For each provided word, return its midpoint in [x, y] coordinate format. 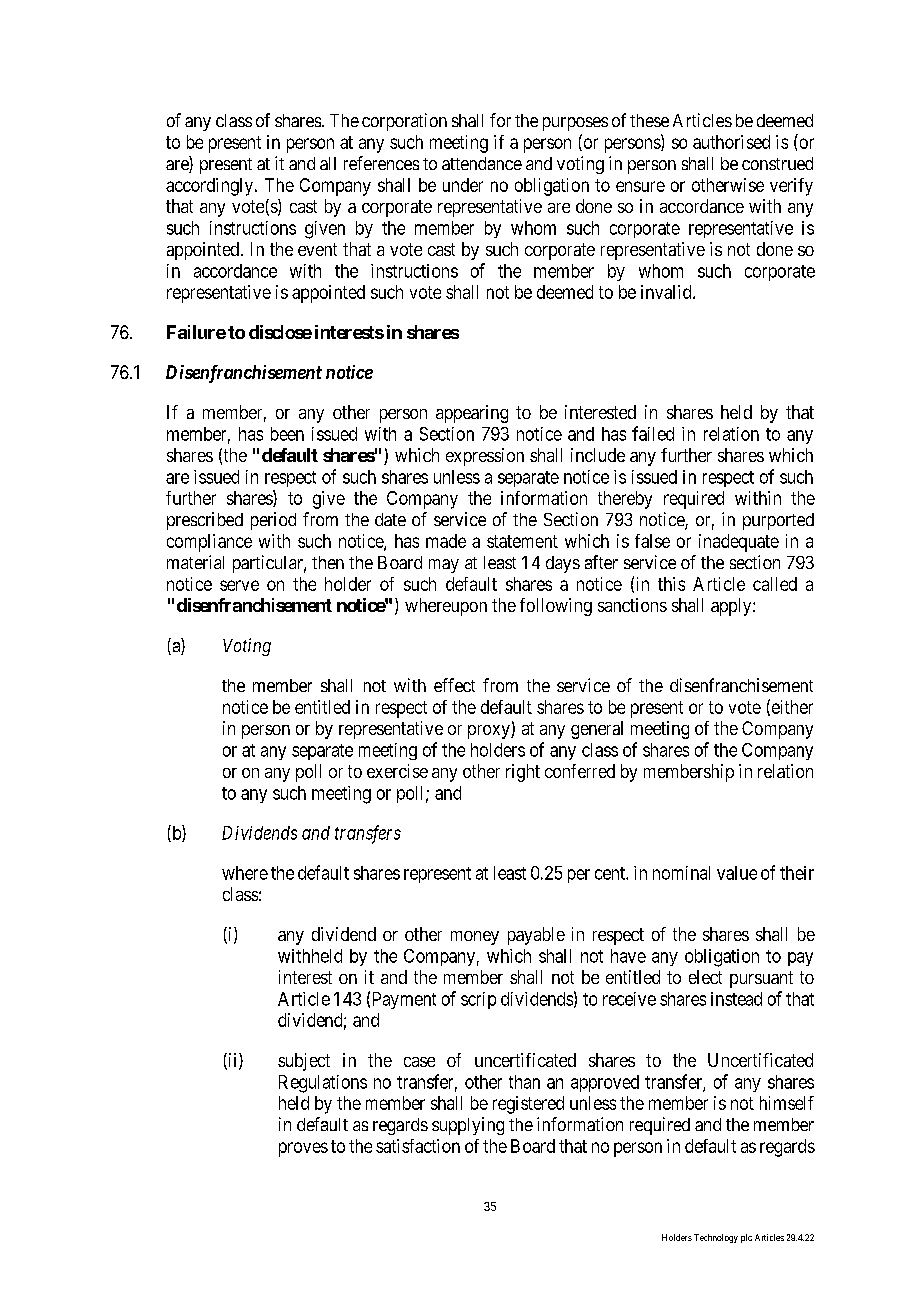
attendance [482, 163]
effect [454, 685]
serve [239, 585]
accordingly [211, 187]
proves [303, 1149]
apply [732, 607]
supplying [468, 1126]
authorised [731, 142]
